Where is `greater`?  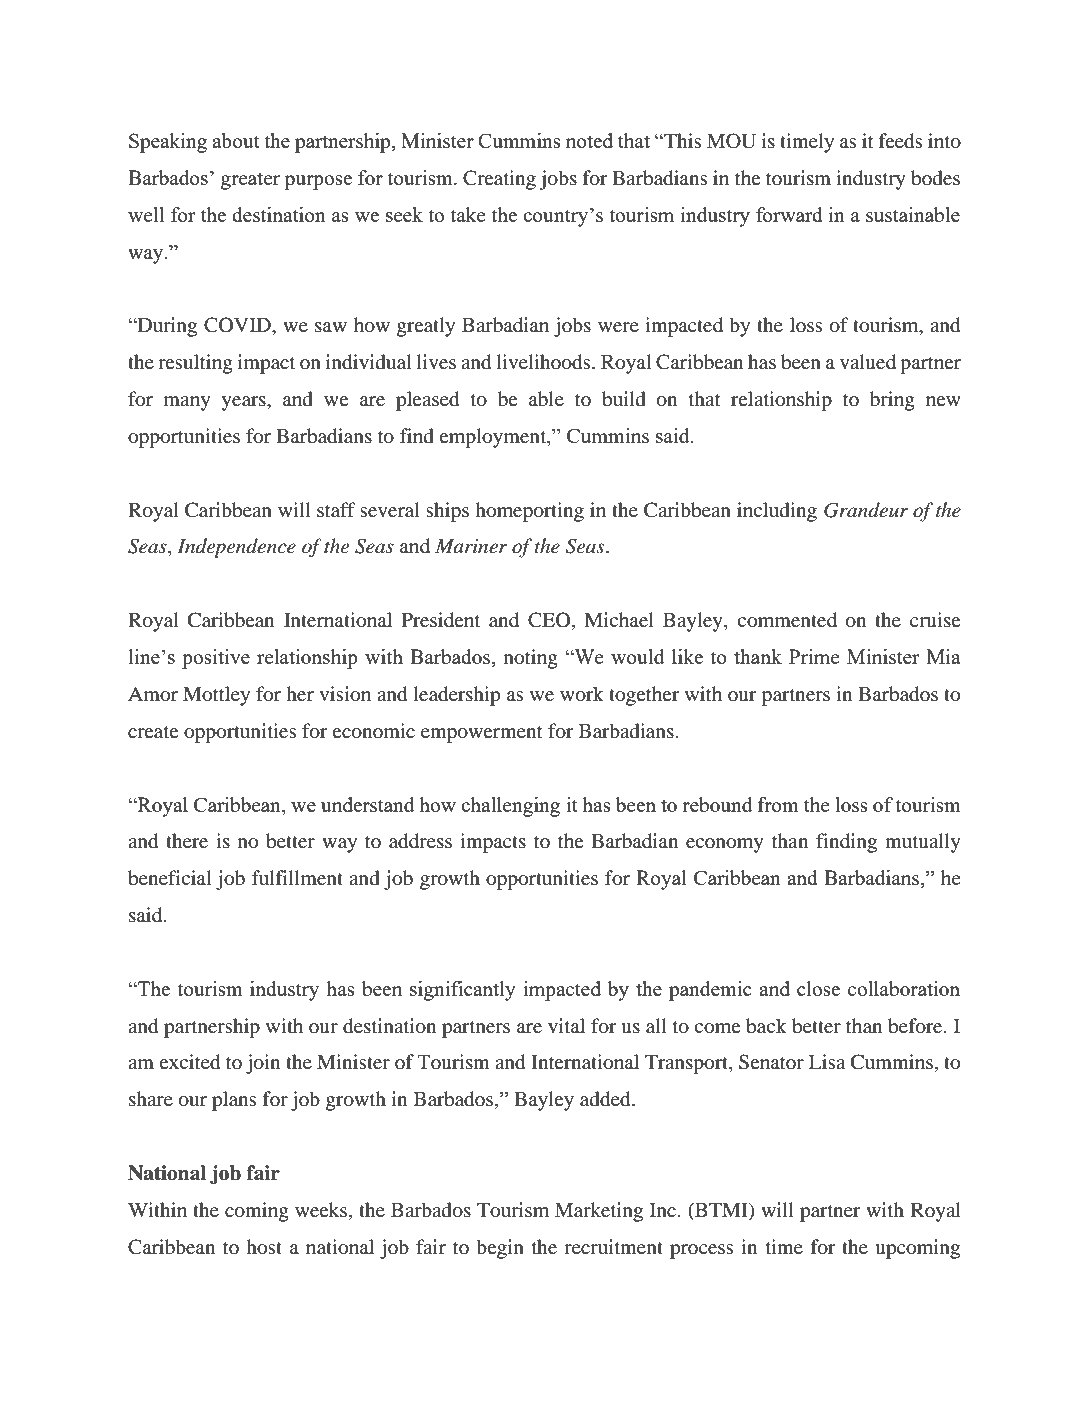 greater is located at coordinates (250, 181).
